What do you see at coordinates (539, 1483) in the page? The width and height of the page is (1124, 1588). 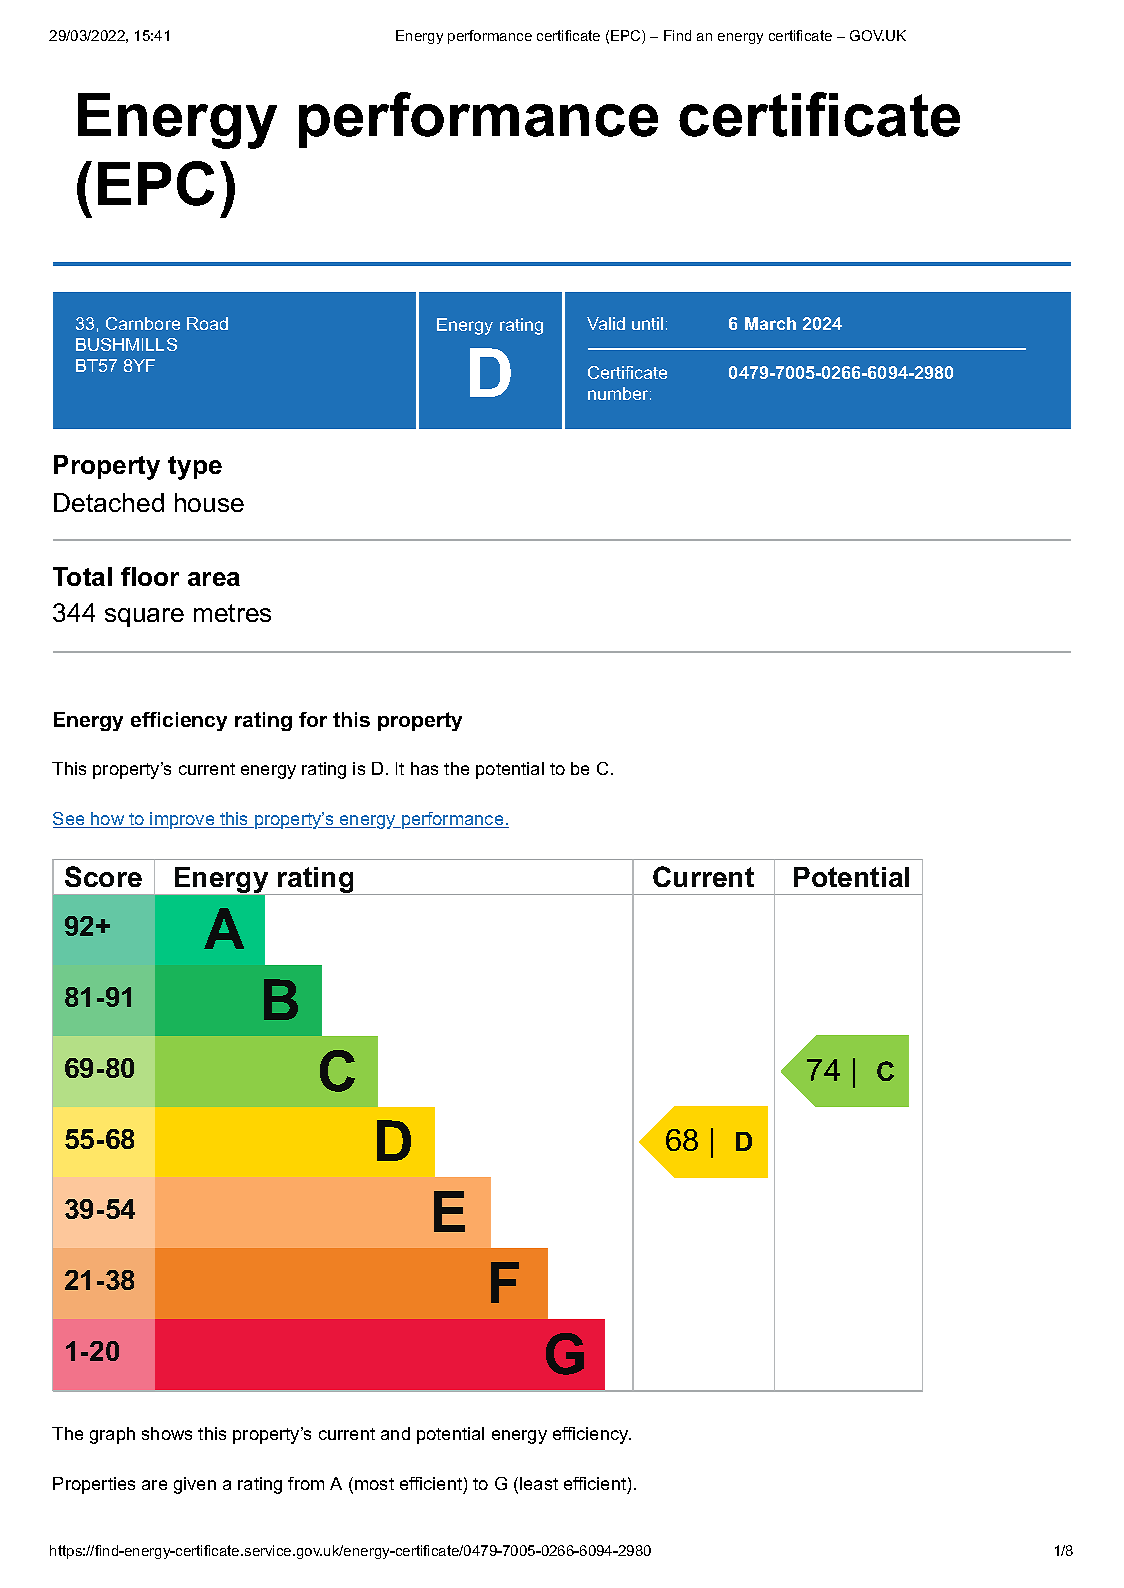 I see `least` at bounding box center [539, 1483].
